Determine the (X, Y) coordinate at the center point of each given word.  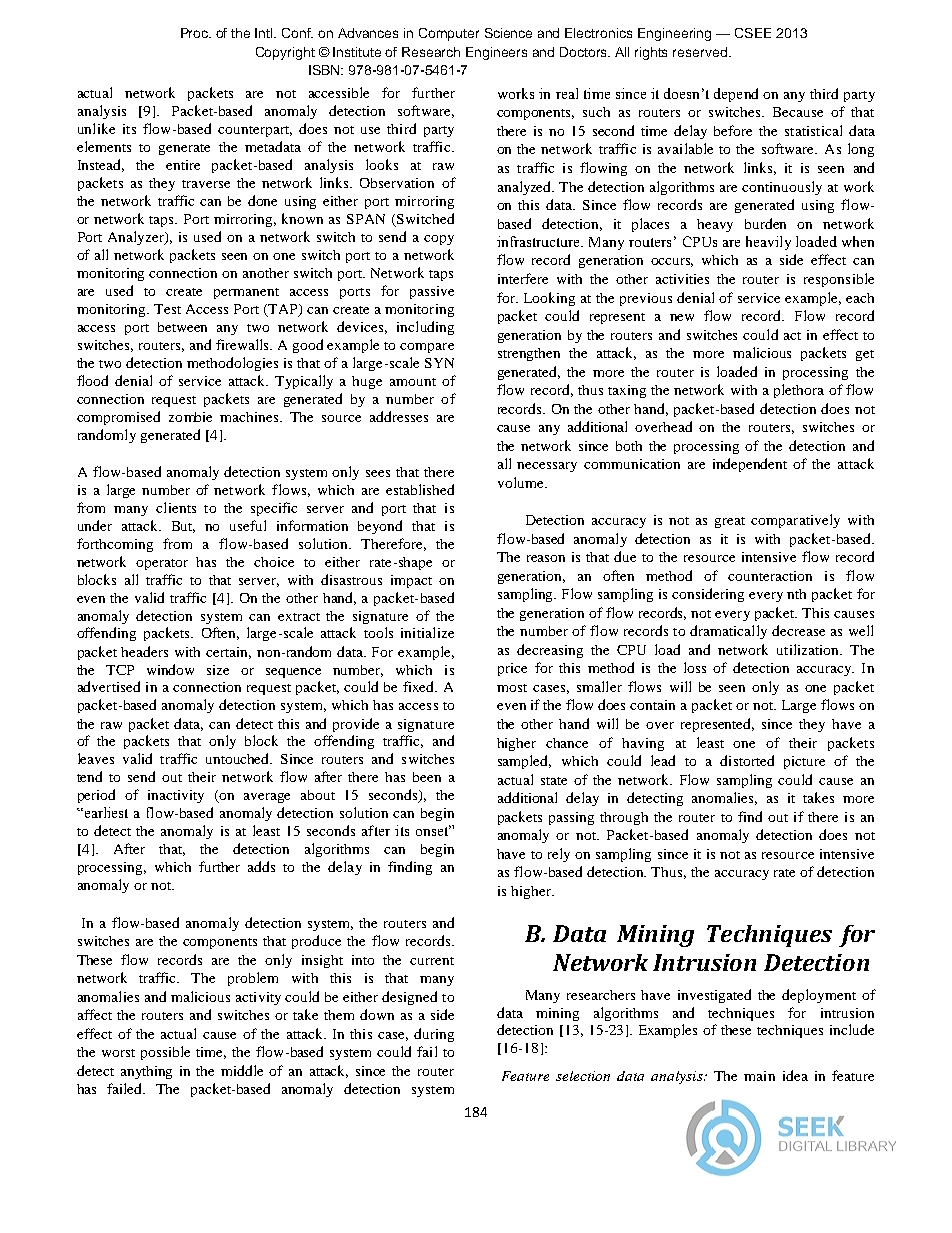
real (567, 93)
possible (165, 1053)
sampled (524, 762)
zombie (190, 417)
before (733, 130)
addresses (399, 416)
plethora (799, 391)
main (759, 1076)
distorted (747, 760)
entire (183, 165)
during (434, 1035)
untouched (239, 758)
